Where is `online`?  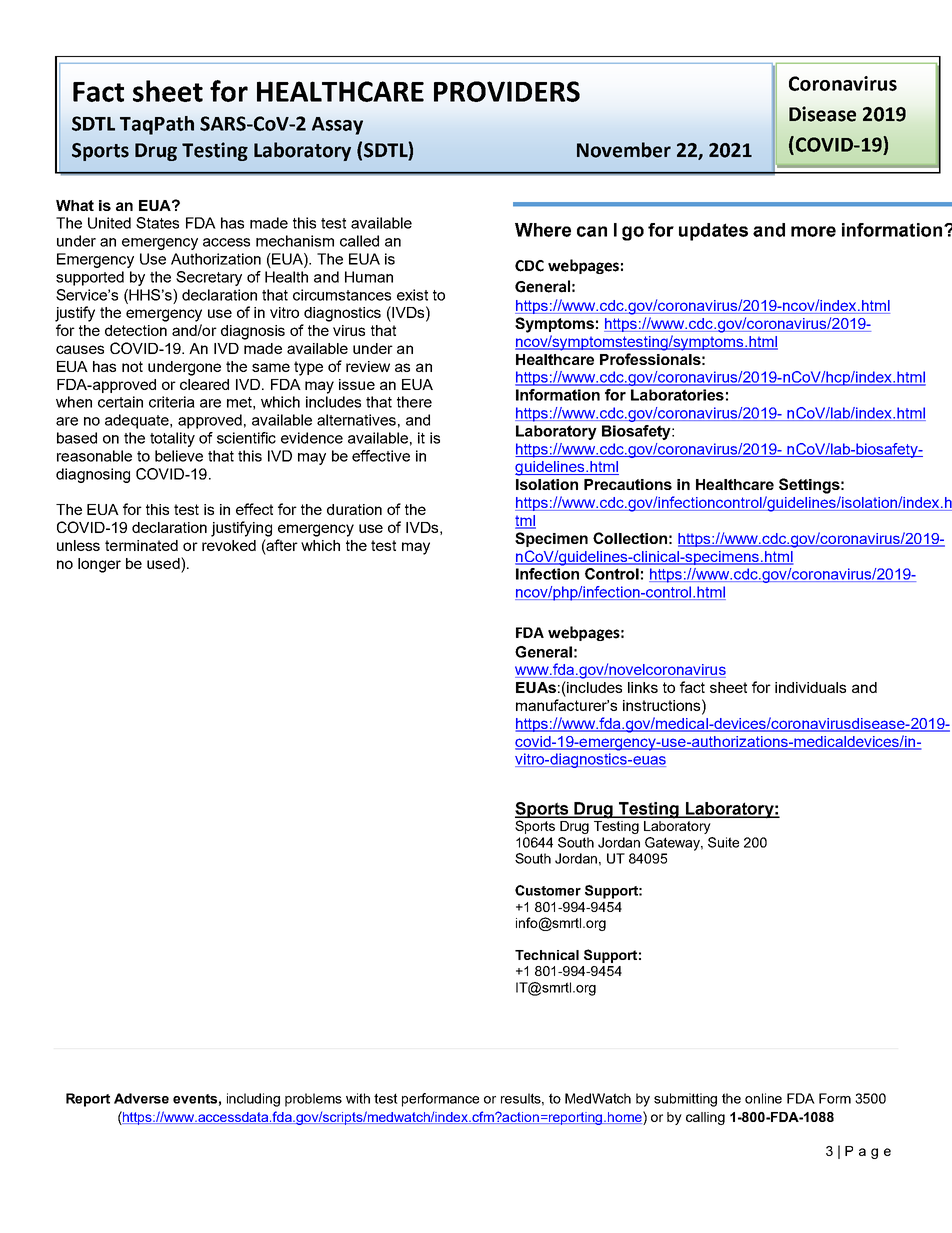
online is located at coordinates (763, 1098).
